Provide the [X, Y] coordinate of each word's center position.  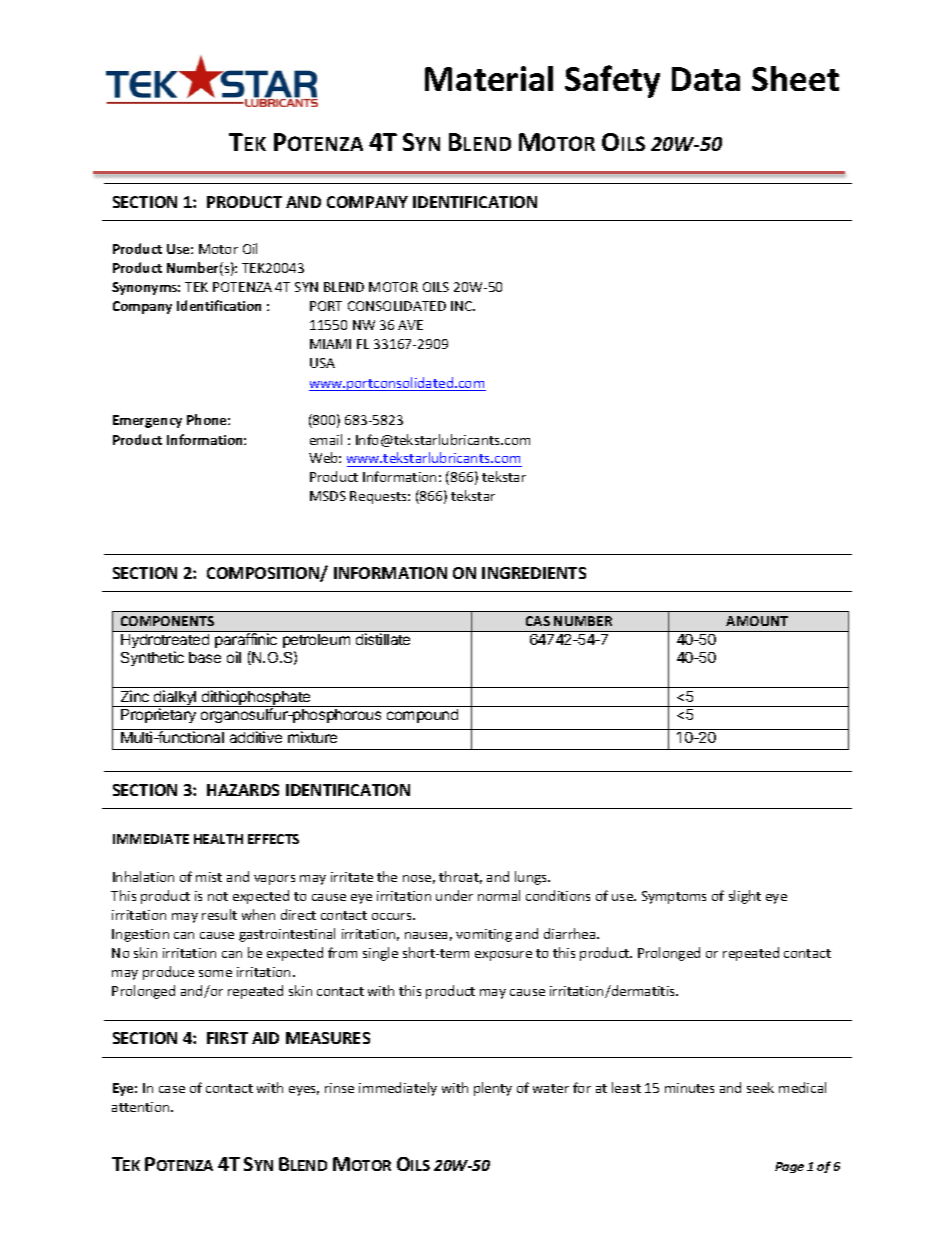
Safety [612, 81]
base [205, 657]
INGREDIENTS [534, 573]
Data [706, 79]
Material [489, 78]
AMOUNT [757, 621]
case [172, 1089]
